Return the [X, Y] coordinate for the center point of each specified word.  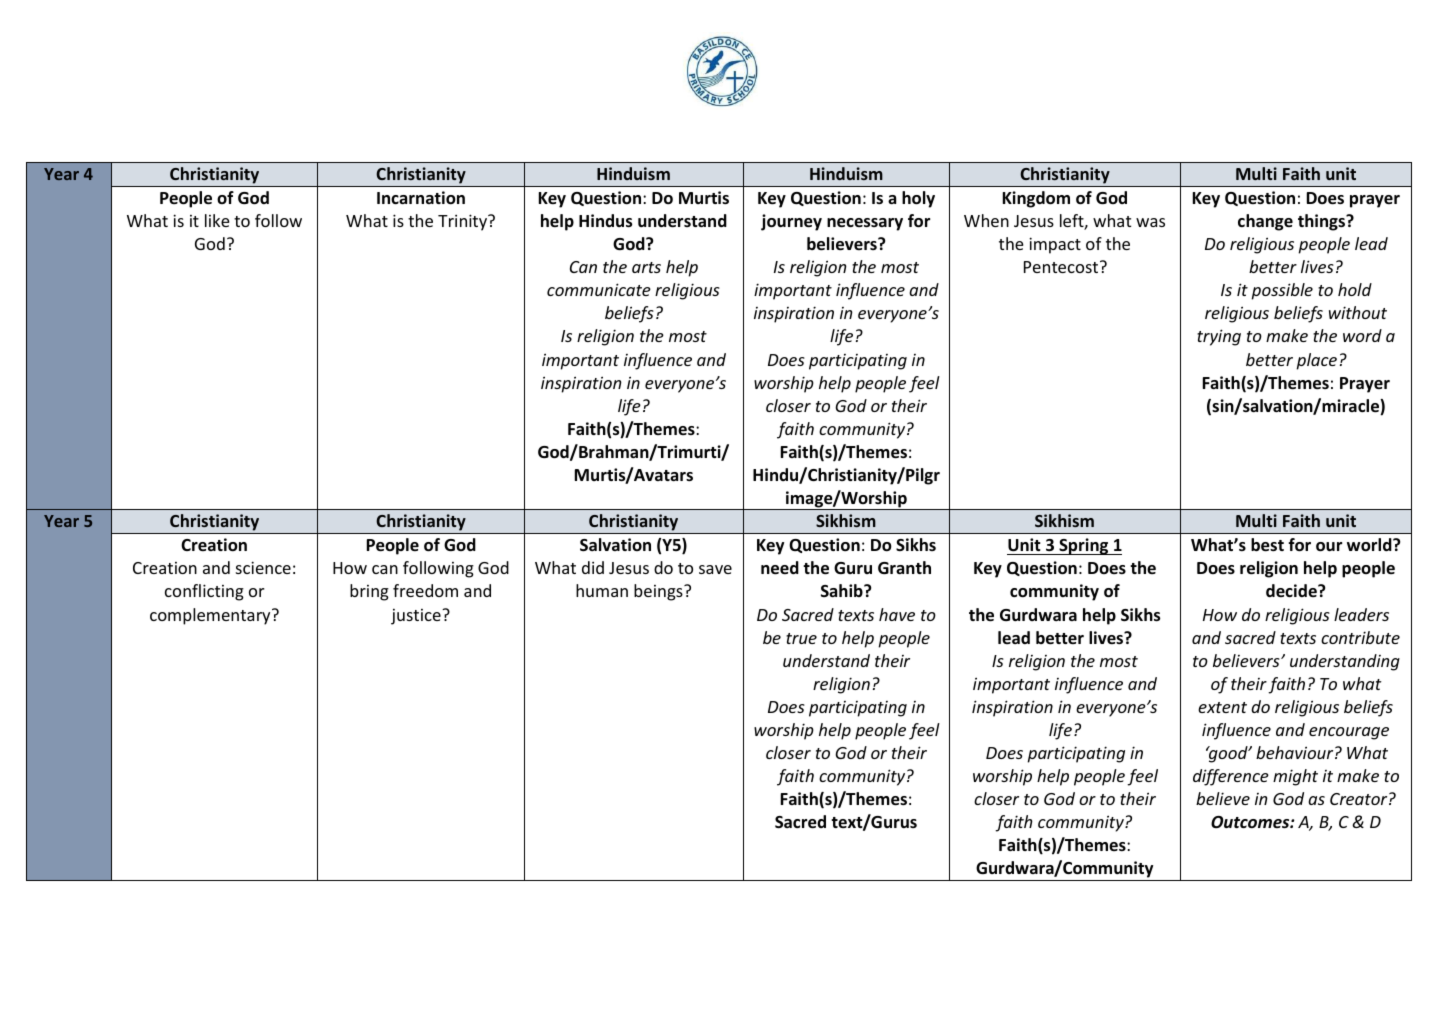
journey [791, 222]
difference [1231, 777]
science [263, 567]
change [1265, 222]
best [1267, 545]
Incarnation [421, 198]
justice [417, 617]
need [780, 568]
